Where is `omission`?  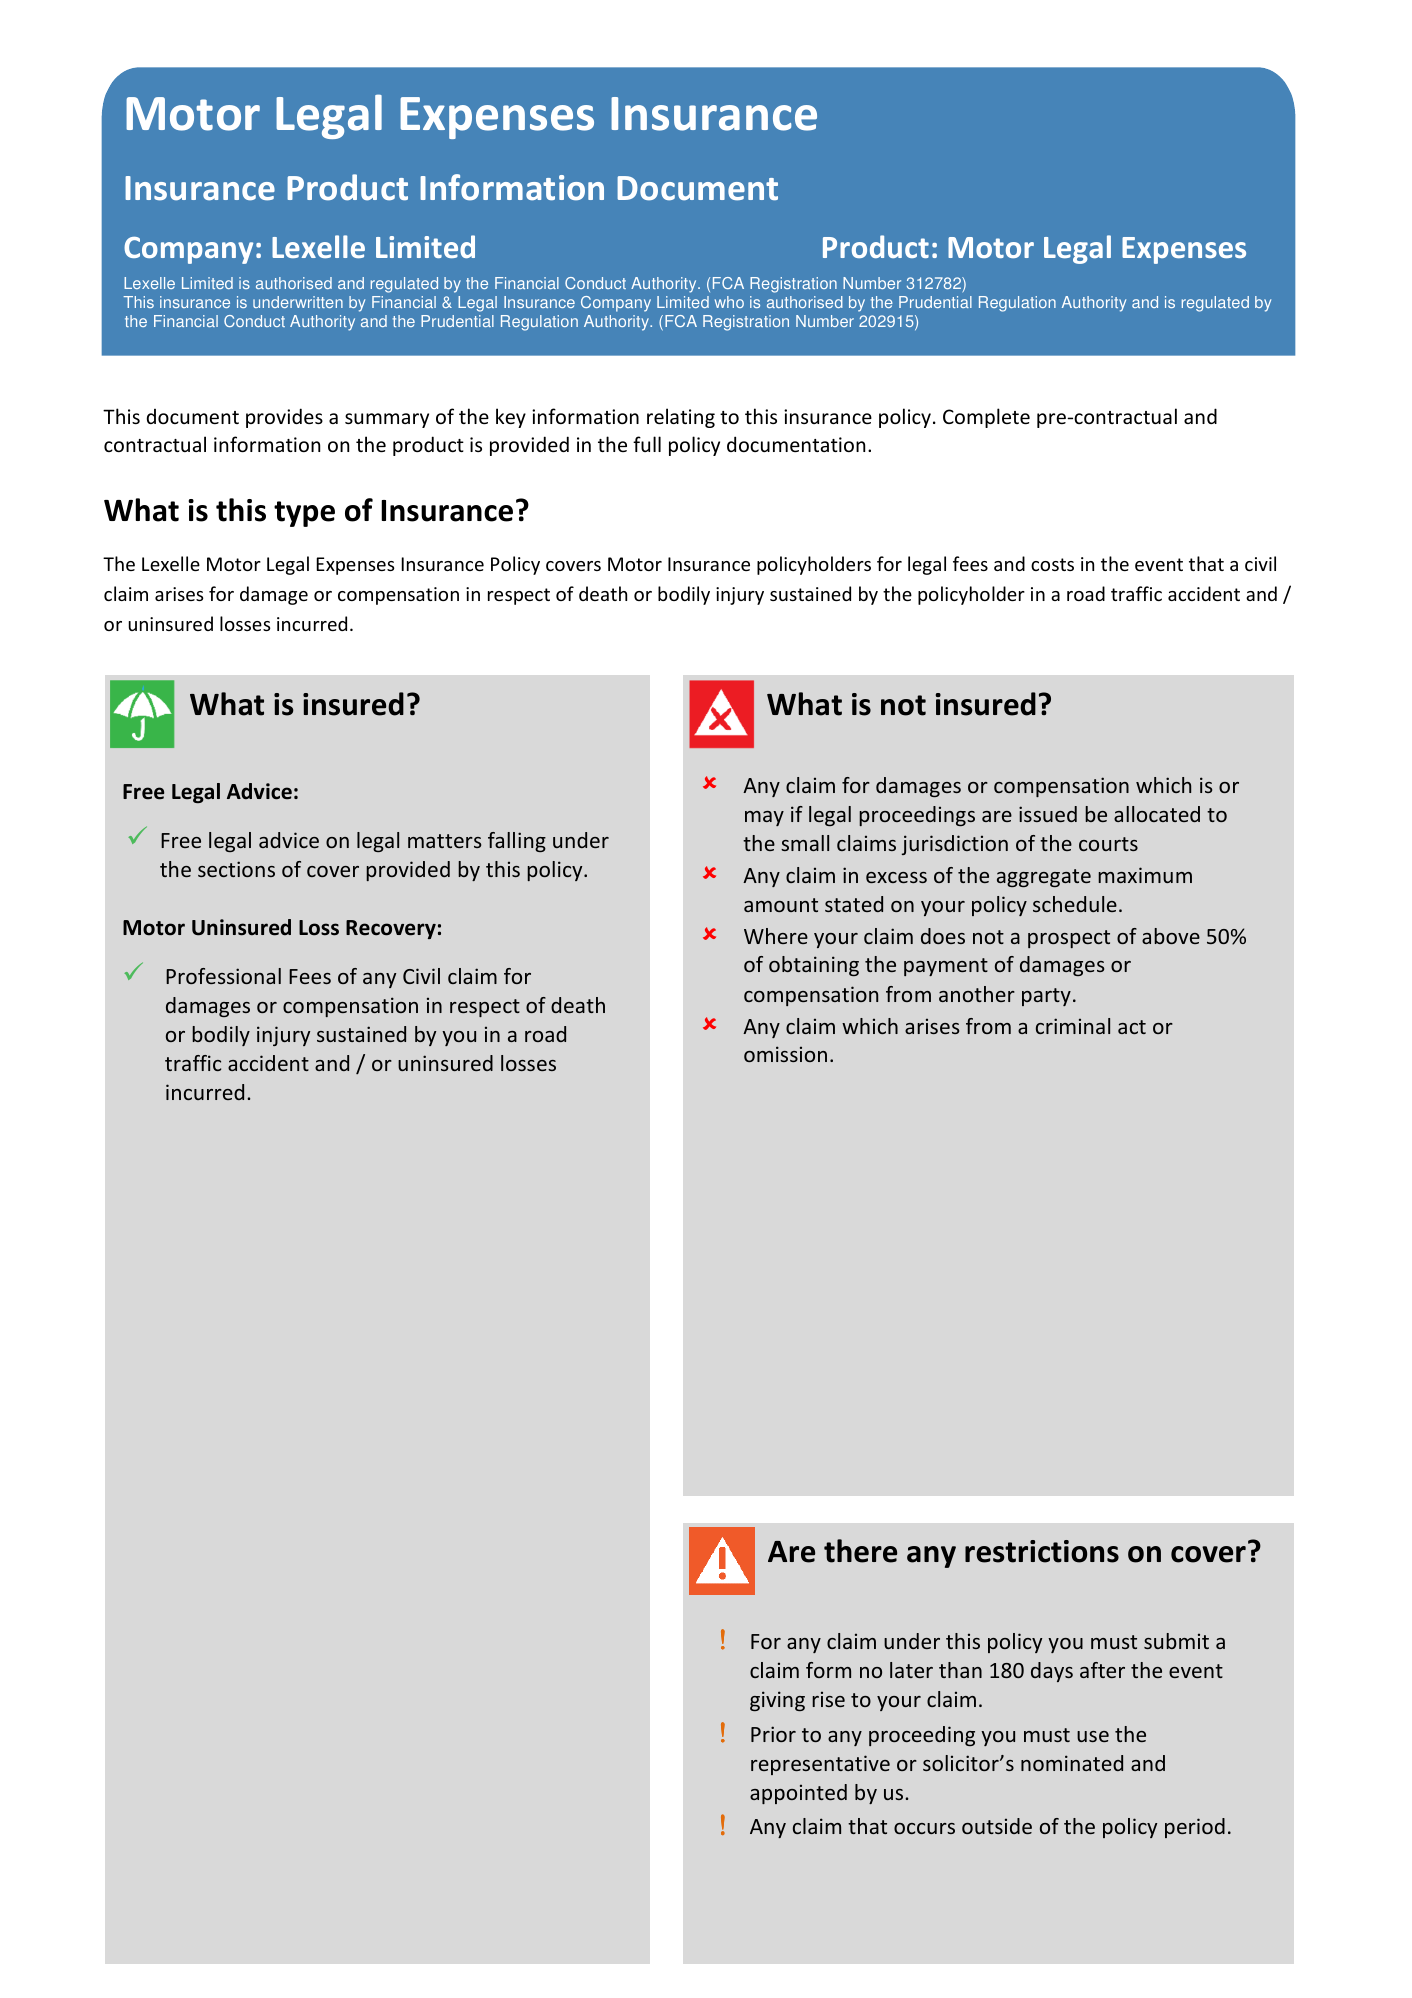 omission is located at coordinates (785, 1054).
